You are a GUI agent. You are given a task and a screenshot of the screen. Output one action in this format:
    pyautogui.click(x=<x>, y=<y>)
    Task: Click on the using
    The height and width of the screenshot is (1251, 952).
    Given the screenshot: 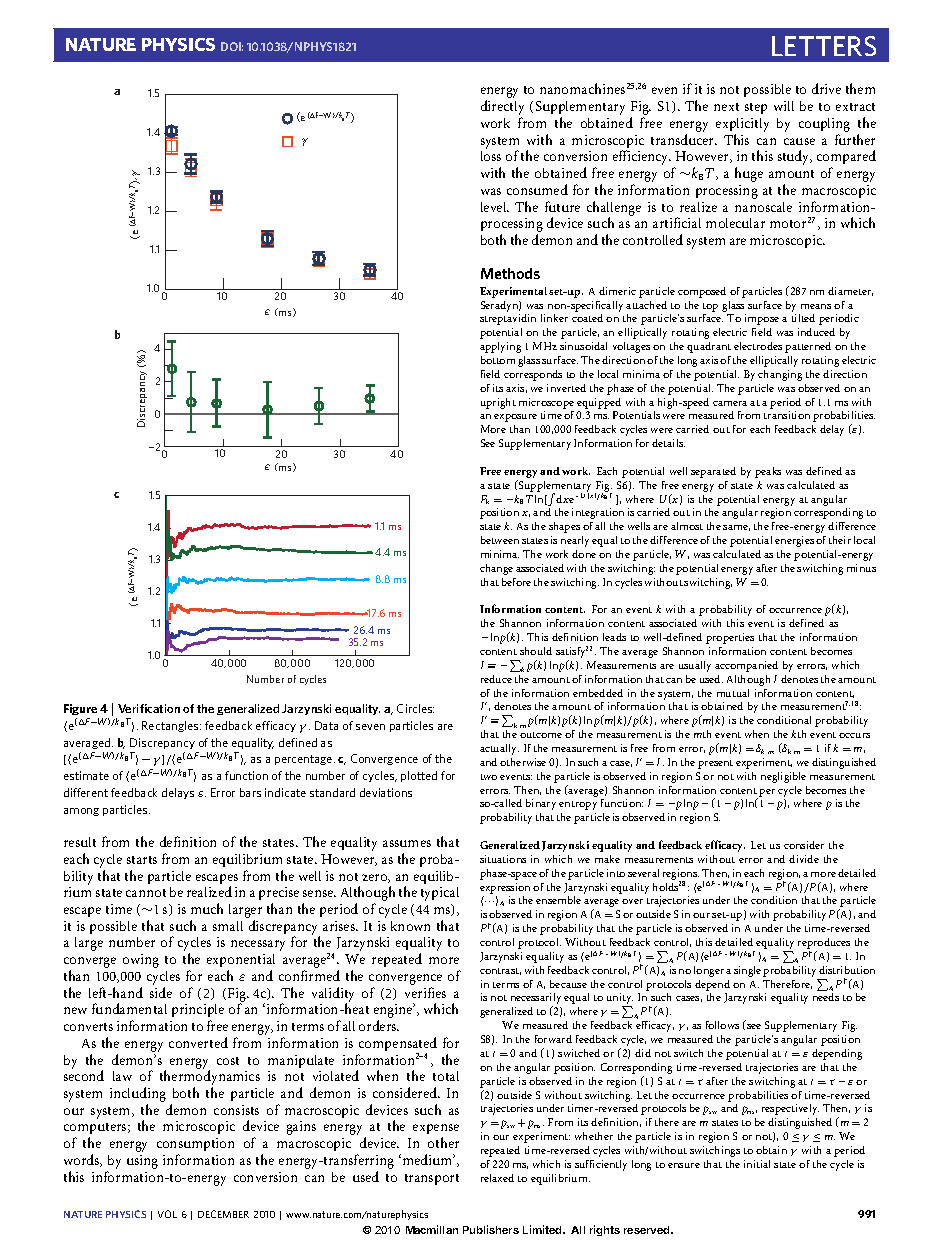 What is the action you would take?
    pyautogui.click(x=142, y=1162)
